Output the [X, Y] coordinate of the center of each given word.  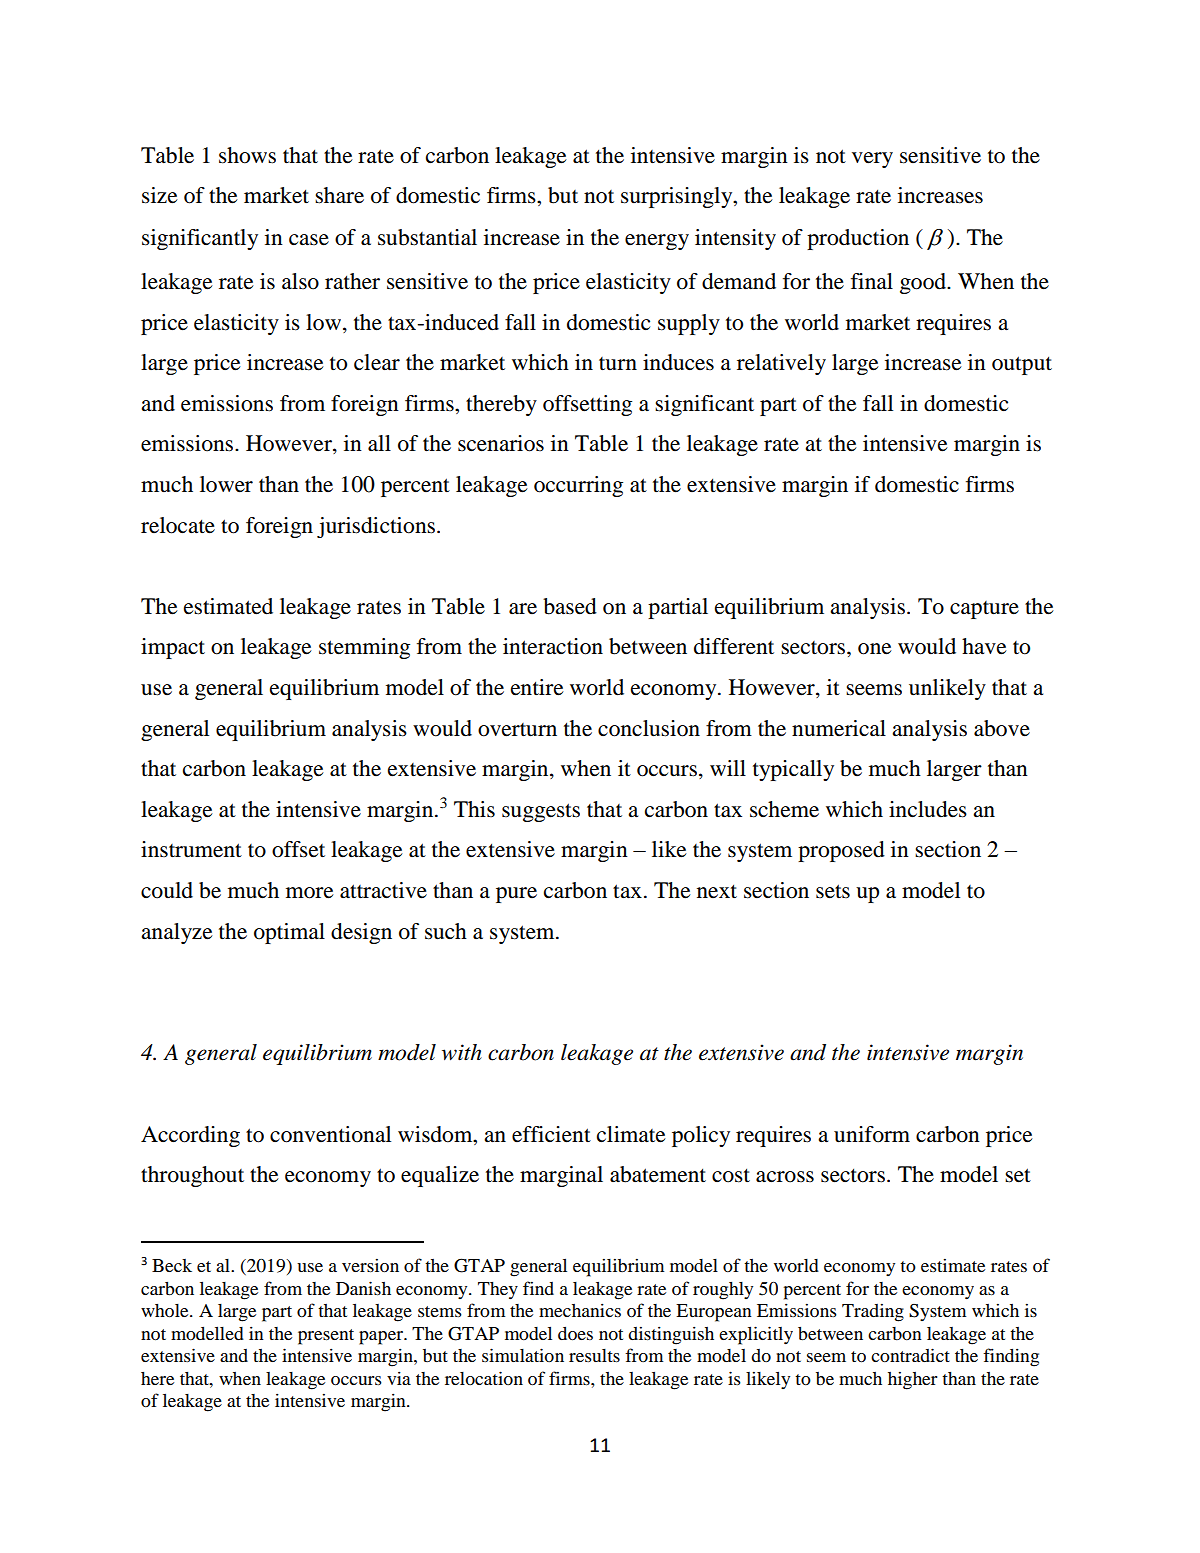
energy [657, 242]
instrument [191, 849]
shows [247, 155]
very [872, 160]
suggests [541, 812]
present [326, 1337]
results [594, 1355]
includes [928, 809]
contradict [910, 1355]
